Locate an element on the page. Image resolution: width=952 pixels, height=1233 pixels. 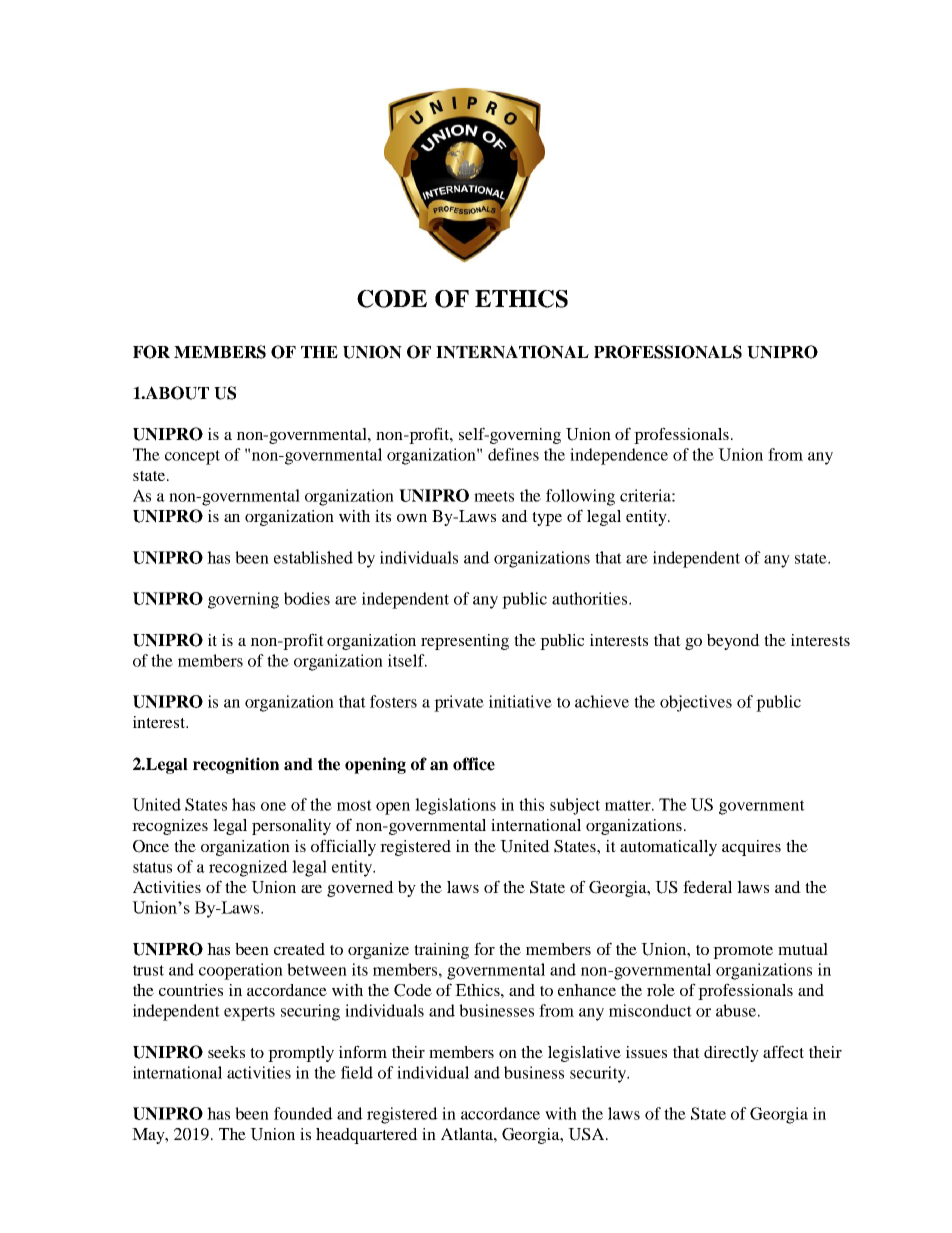
beyond is located at coordinates (733, 642).
